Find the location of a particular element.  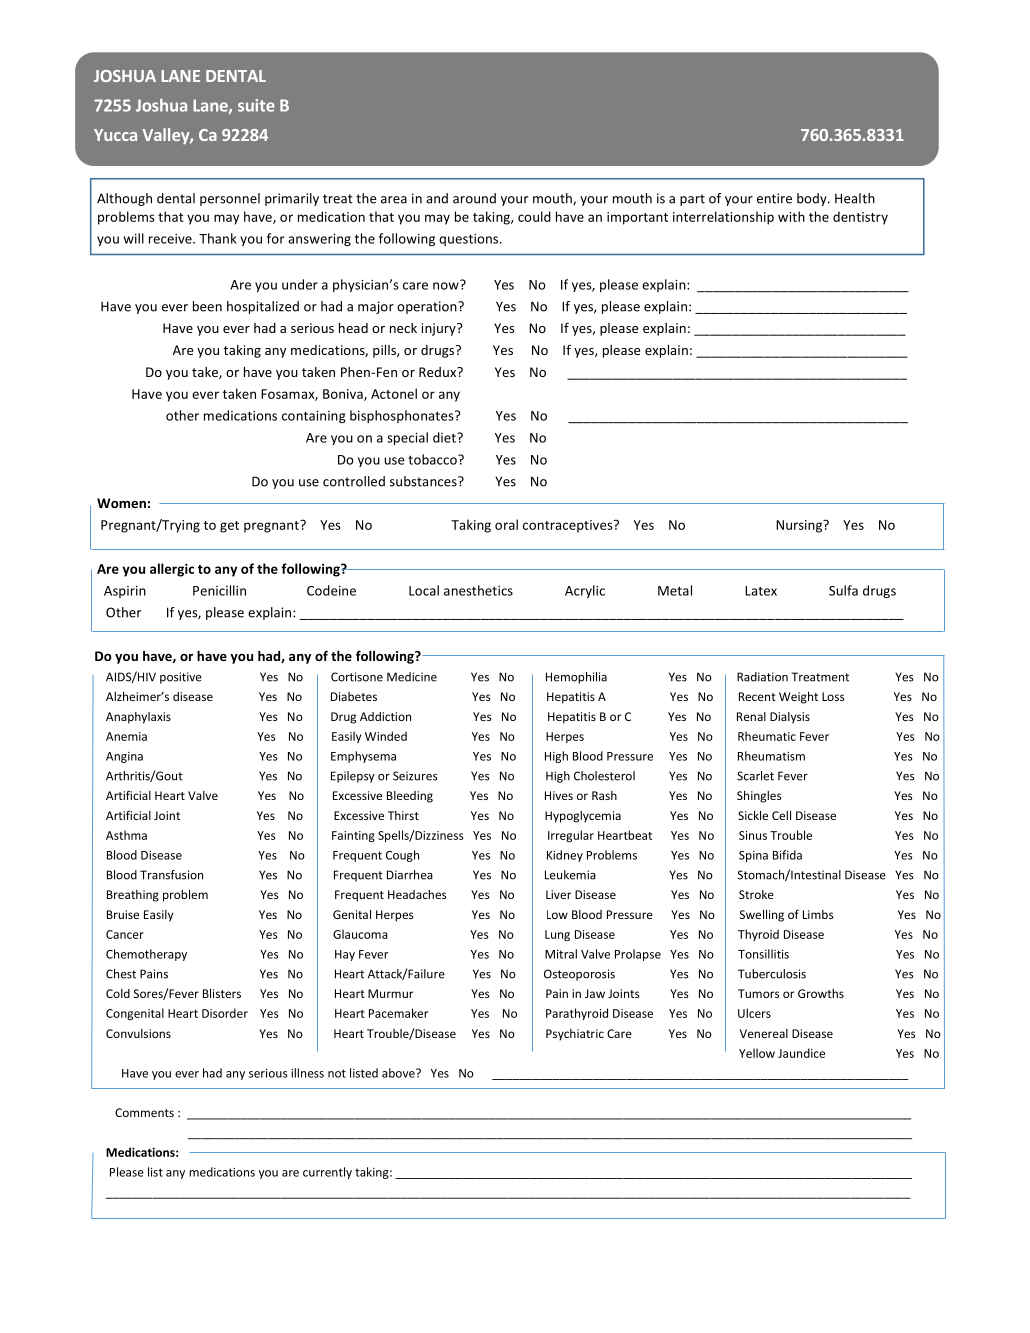

Nursing is located at coordinates (800, 526).
